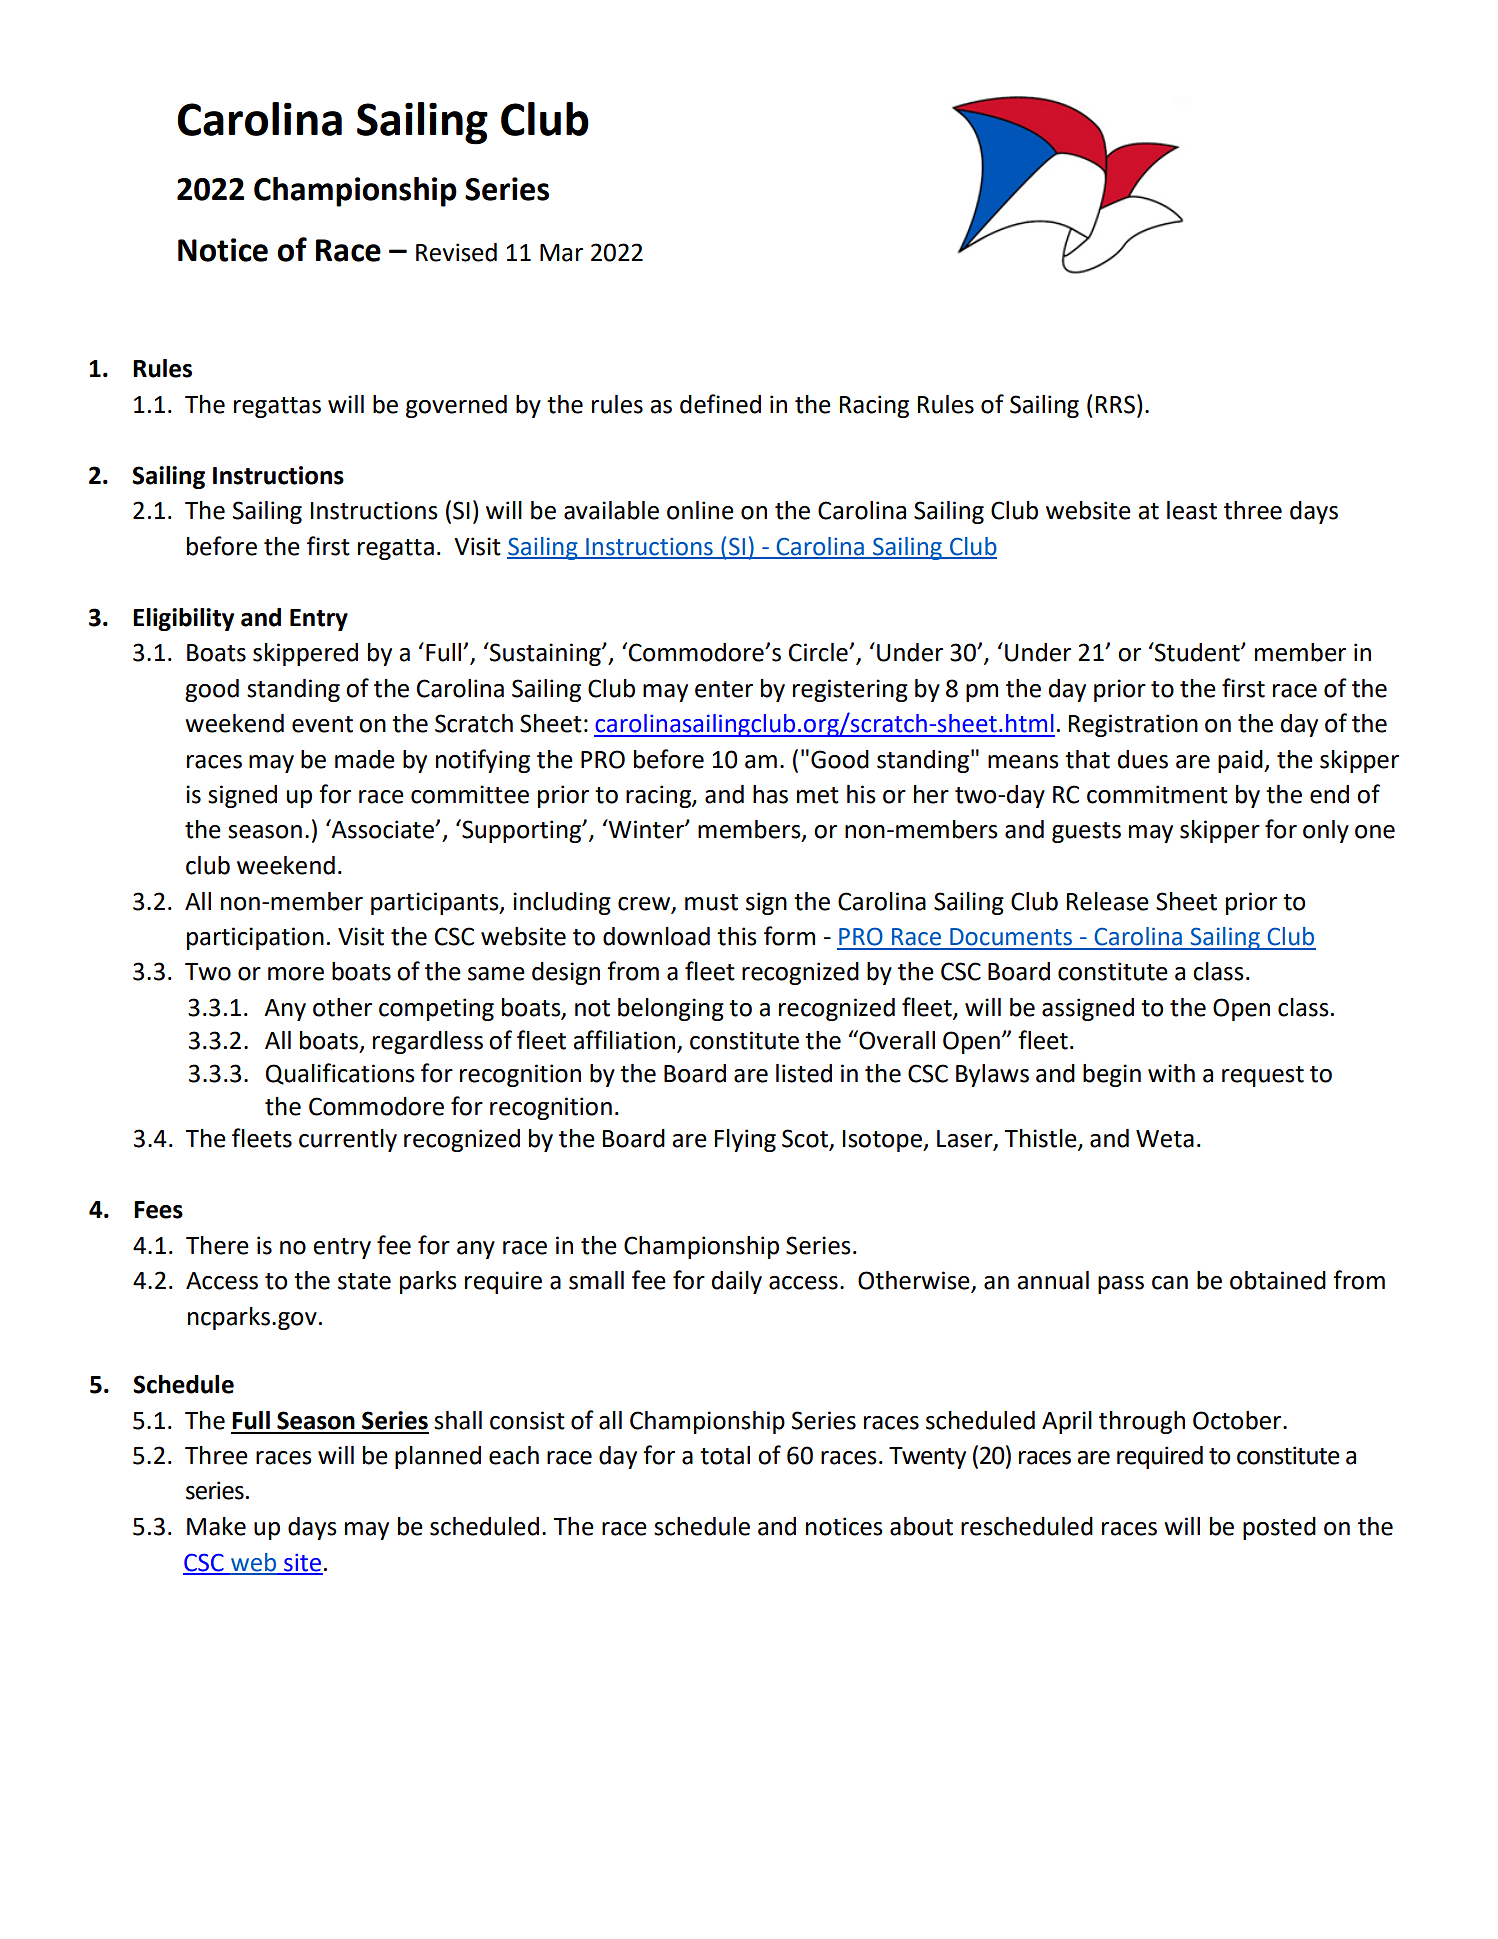 This screenshot has height=1939, width=1498. What do you see at coordinates (1279, 1528) in the screenshot?
I see `posted` at bounding box center [1279, 1528].
